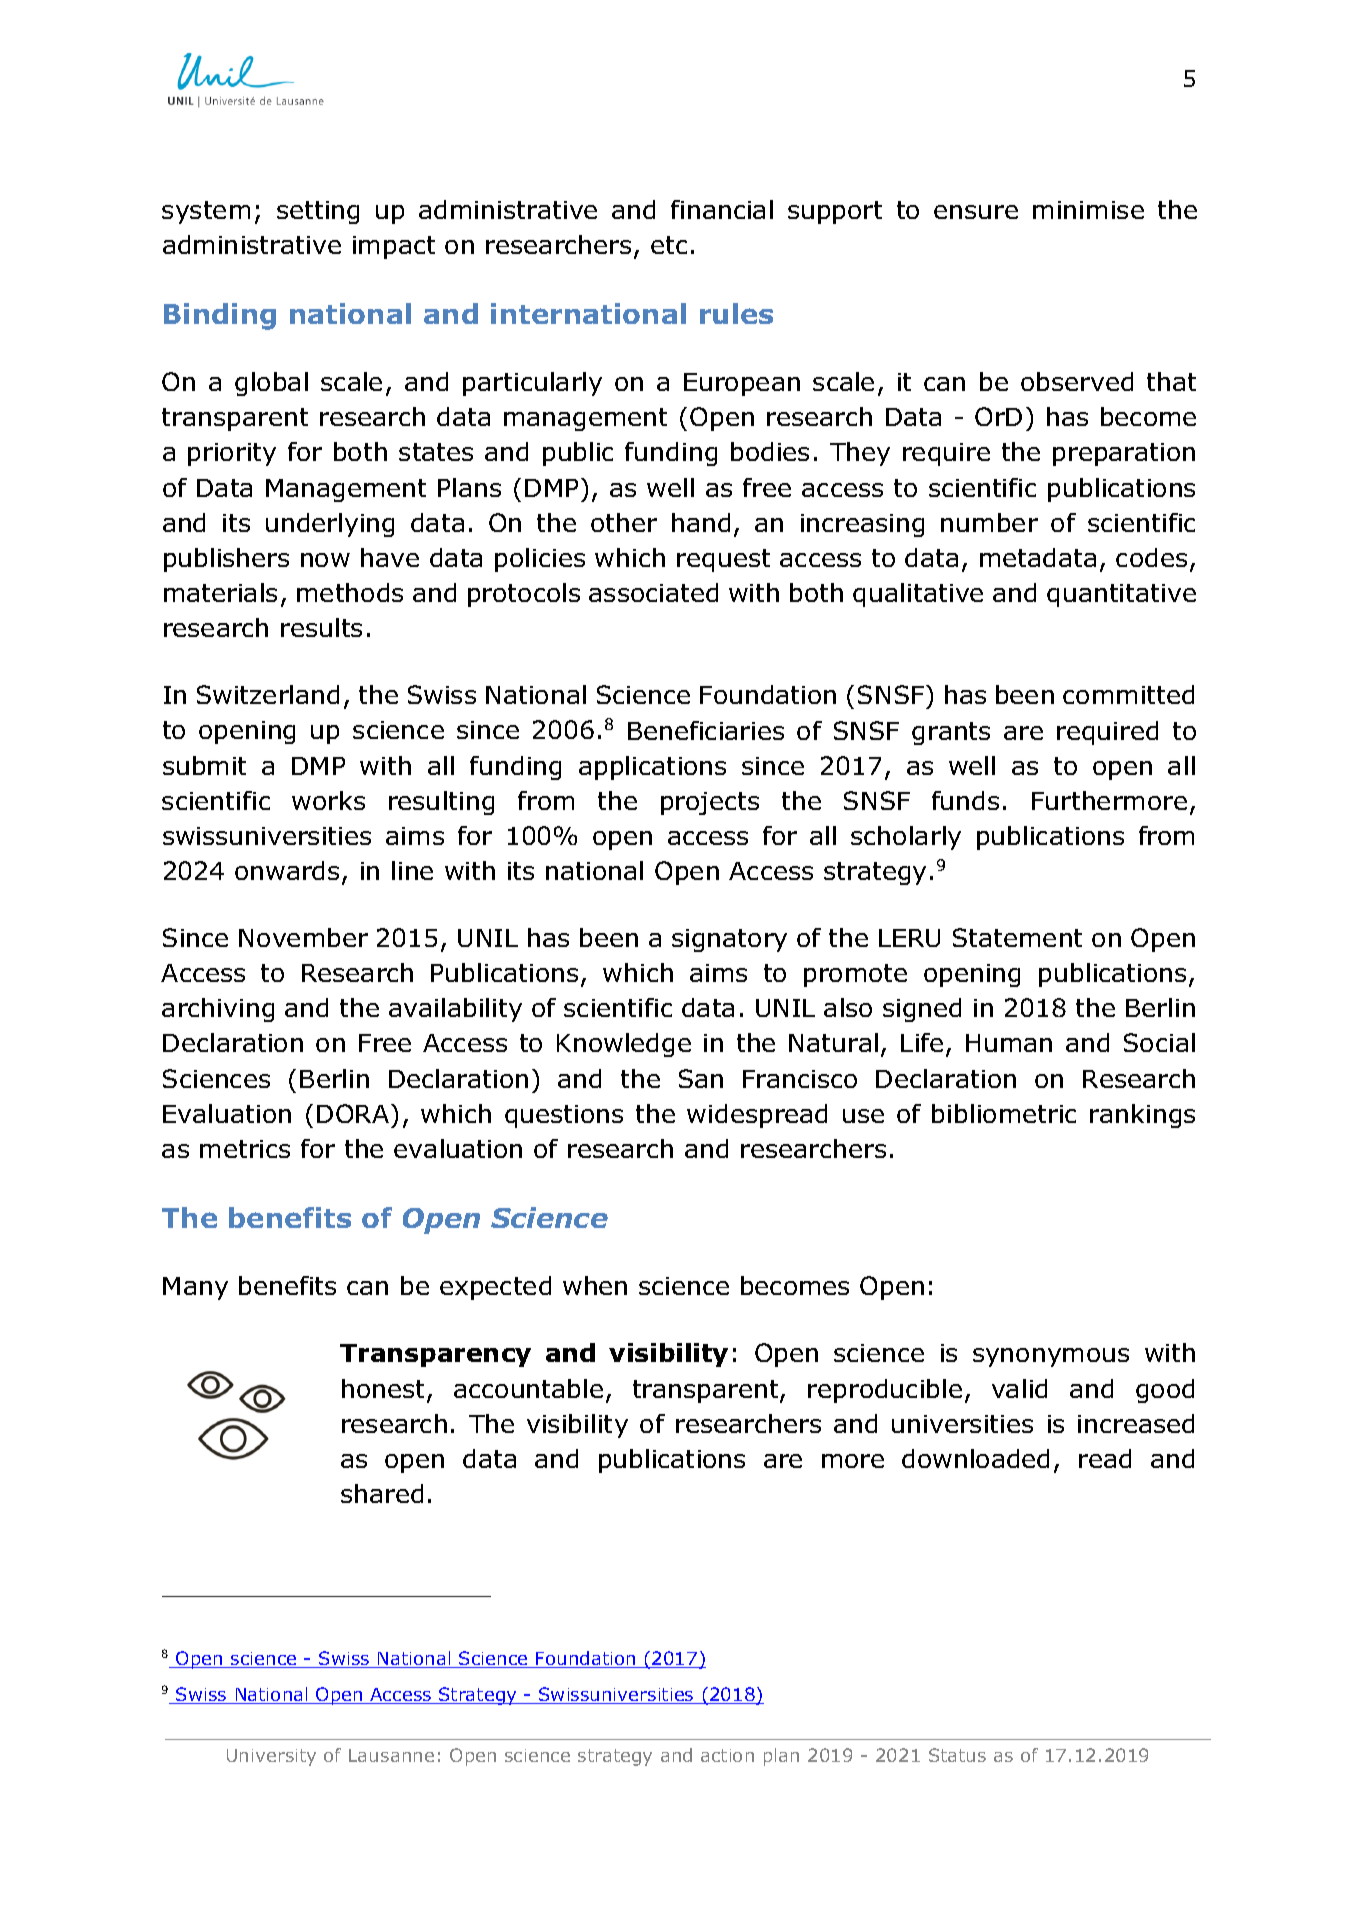 The width and height of the screenshot is (1359, 1924). Describe the element at coordinates (303, 937) in the screenshot. I see `November` at that location.
